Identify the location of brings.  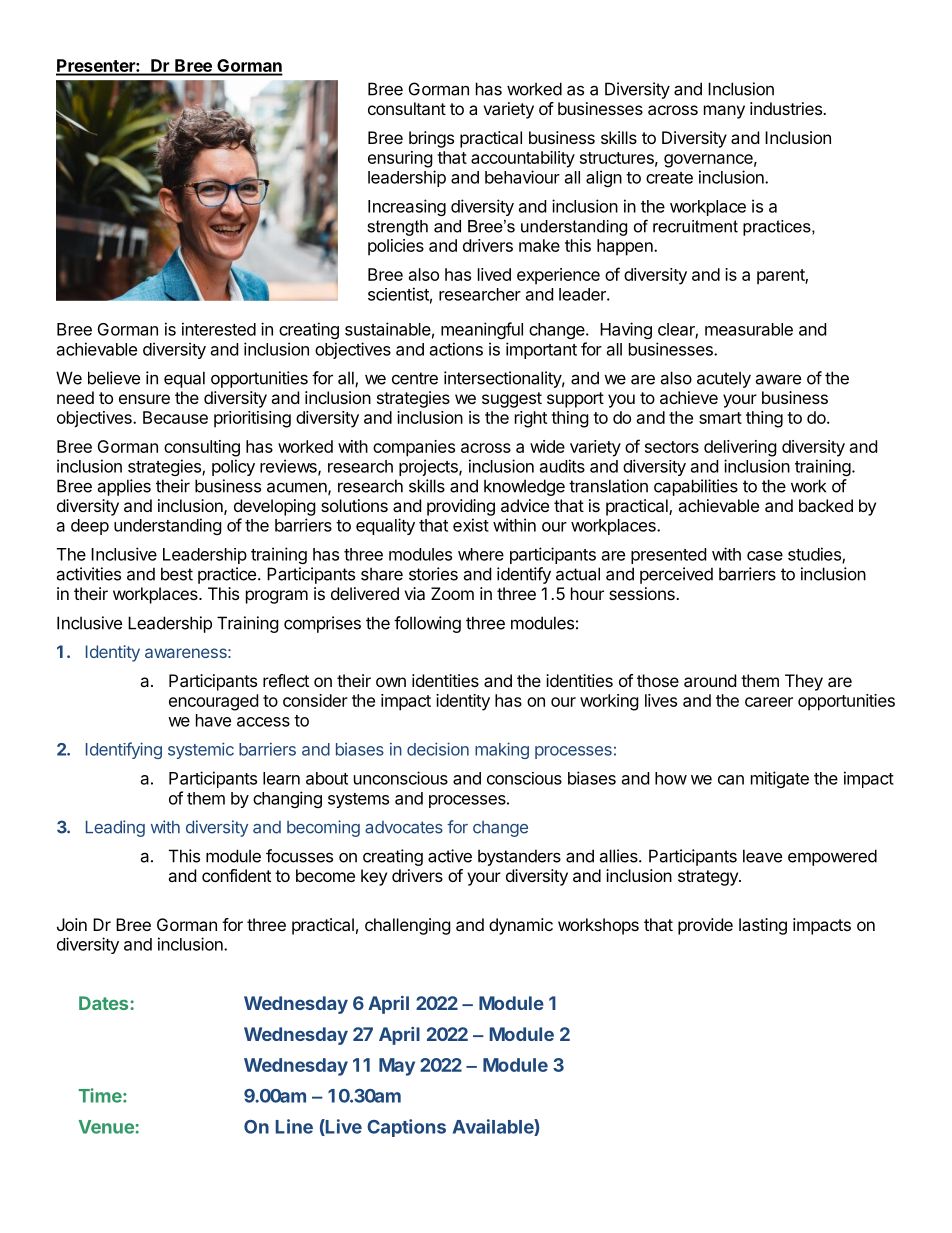
(431, 139).
